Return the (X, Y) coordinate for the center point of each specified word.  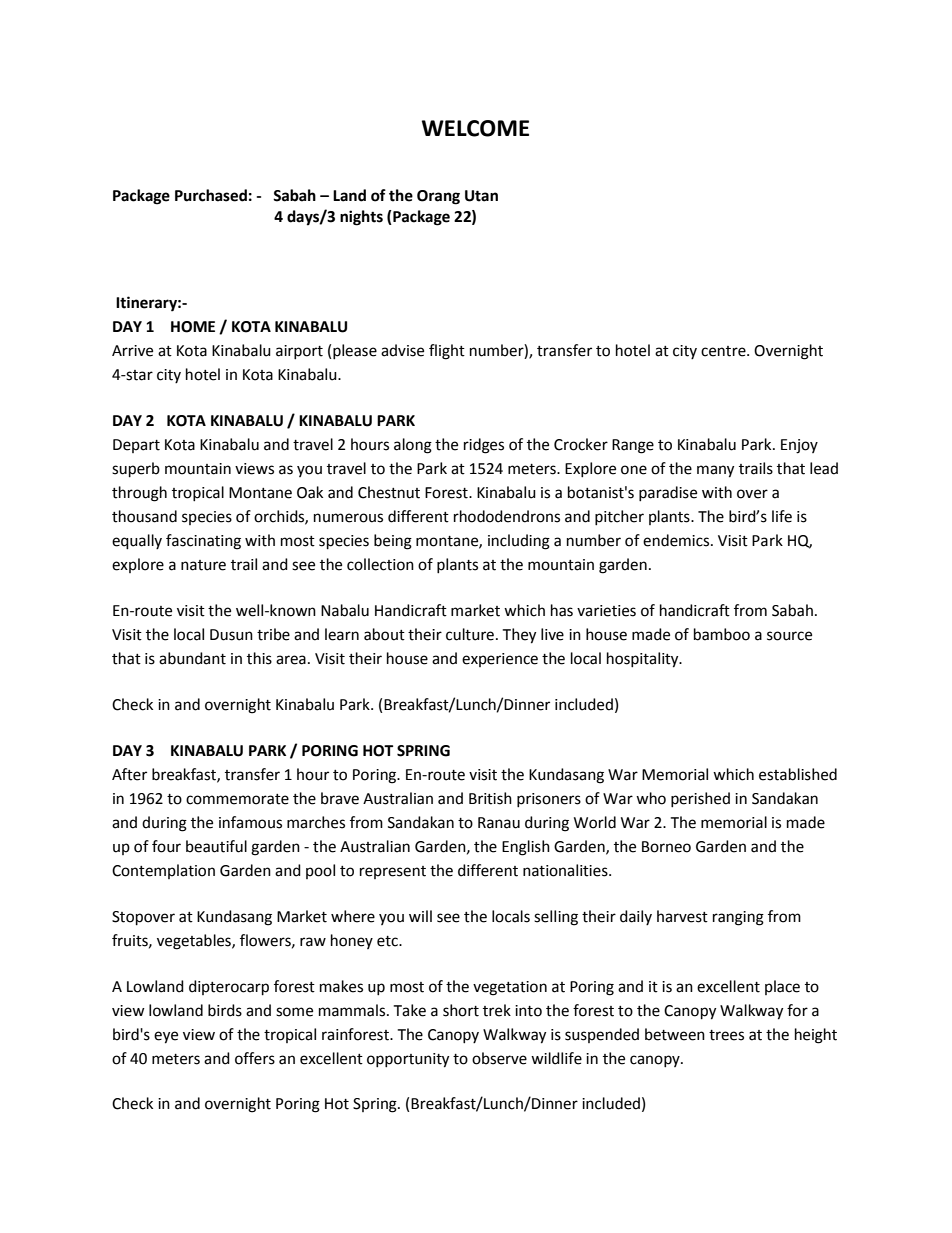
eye (166, 1037)
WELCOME (475, 128)
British (490, 798)
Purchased (211, 195)
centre (724, 351)
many (715, 471)
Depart (136, 446)
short (461, 1010)
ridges (484, 446)
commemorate (237, 799)
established (798, 774)
